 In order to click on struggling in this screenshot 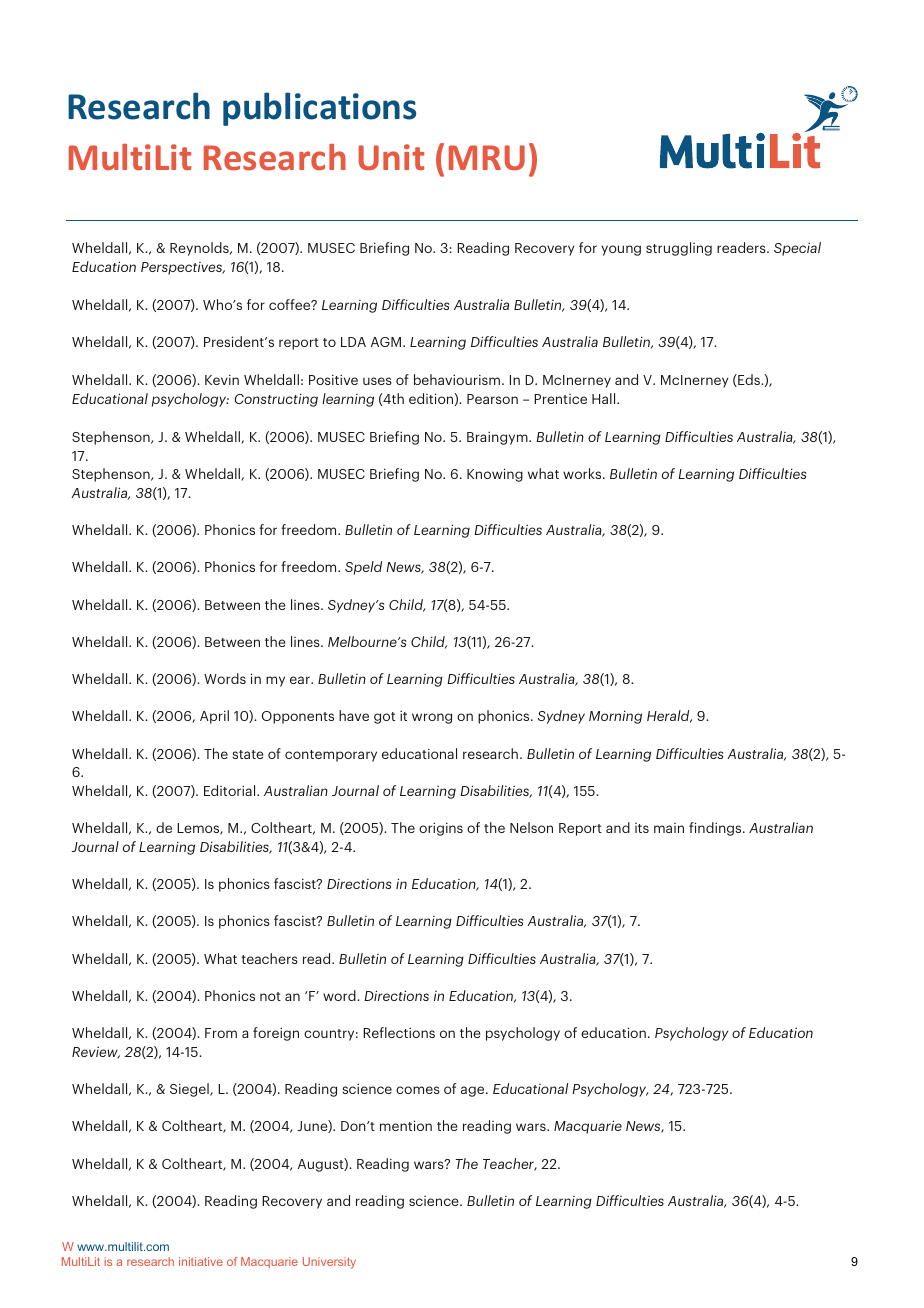, I will do `click(679, 249)`.
